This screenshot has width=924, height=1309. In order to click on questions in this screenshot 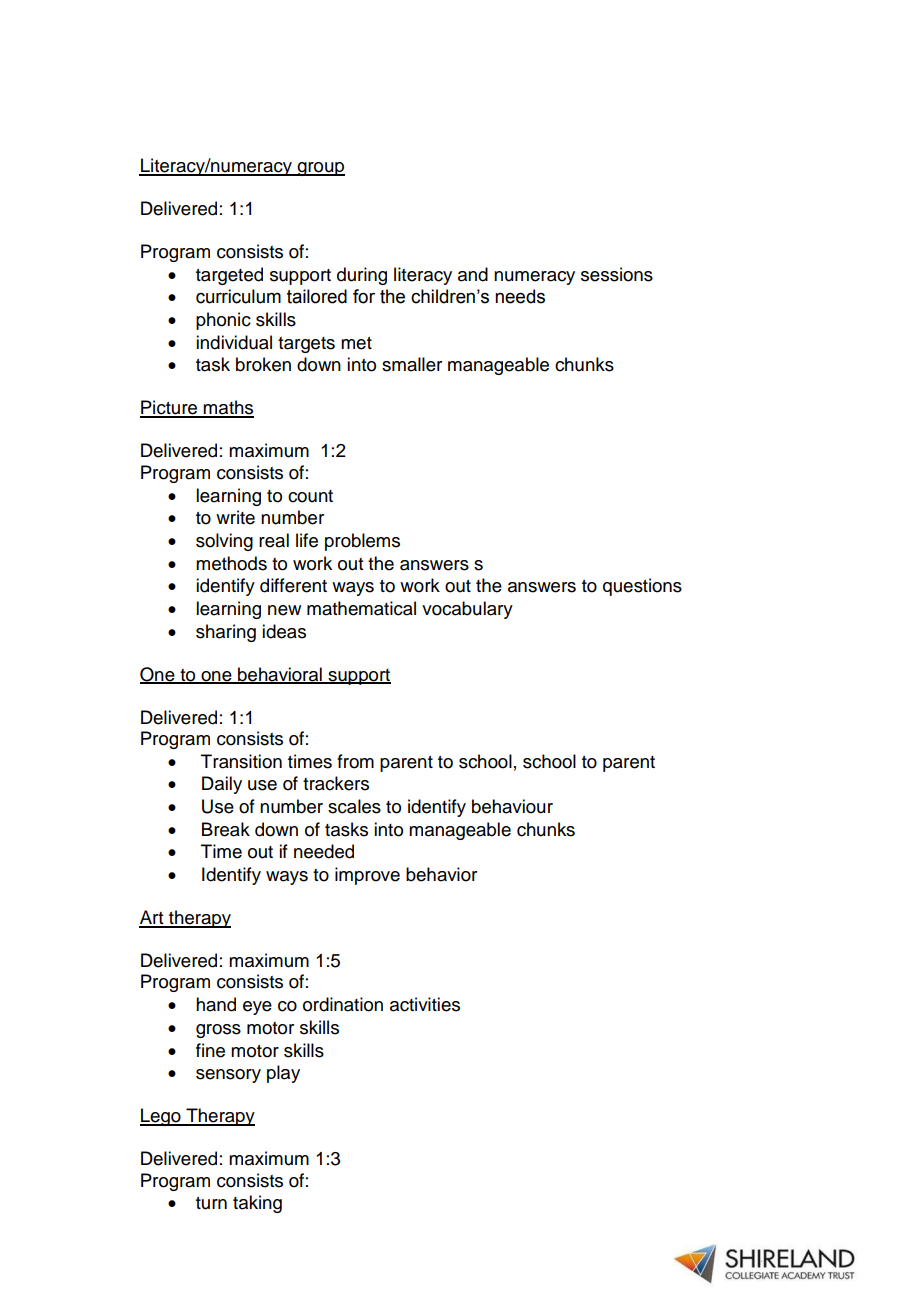, I will do `click(642, 587)`.
